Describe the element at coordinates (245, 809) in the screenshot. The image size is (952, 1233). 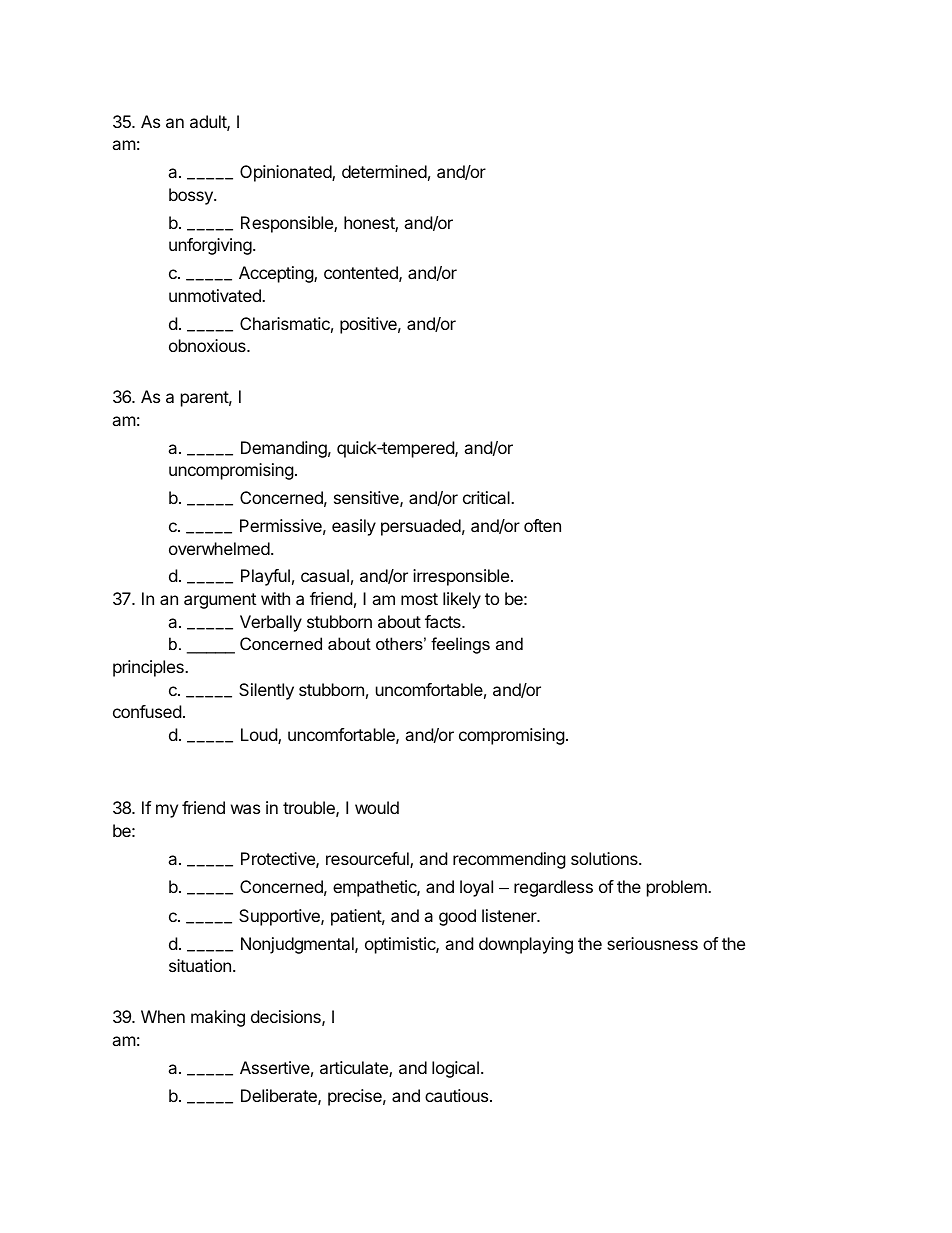
I see `was` at that location.
